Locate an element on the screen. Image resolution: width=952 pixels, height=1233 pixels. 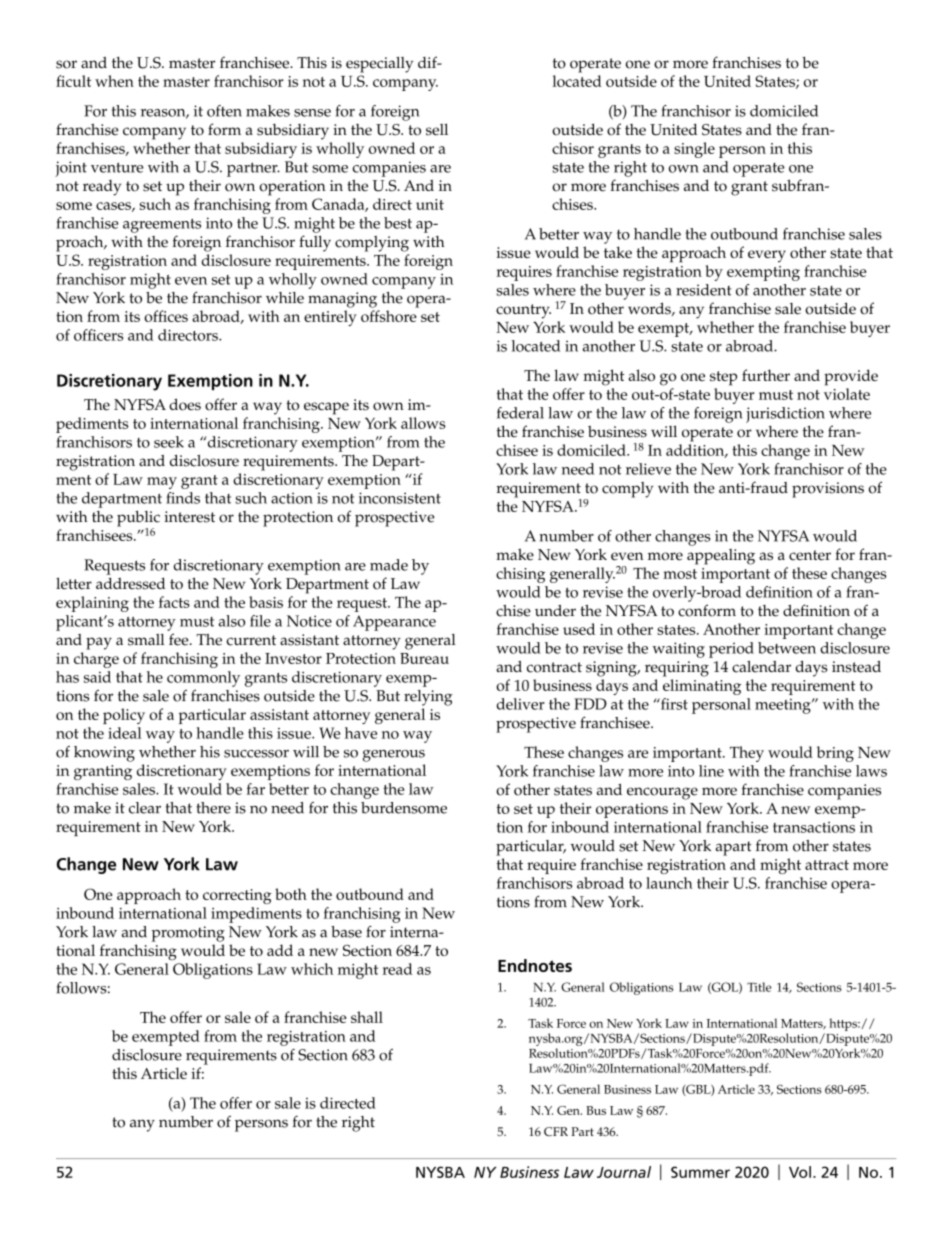
facts is located at coordinates (174, 602).
